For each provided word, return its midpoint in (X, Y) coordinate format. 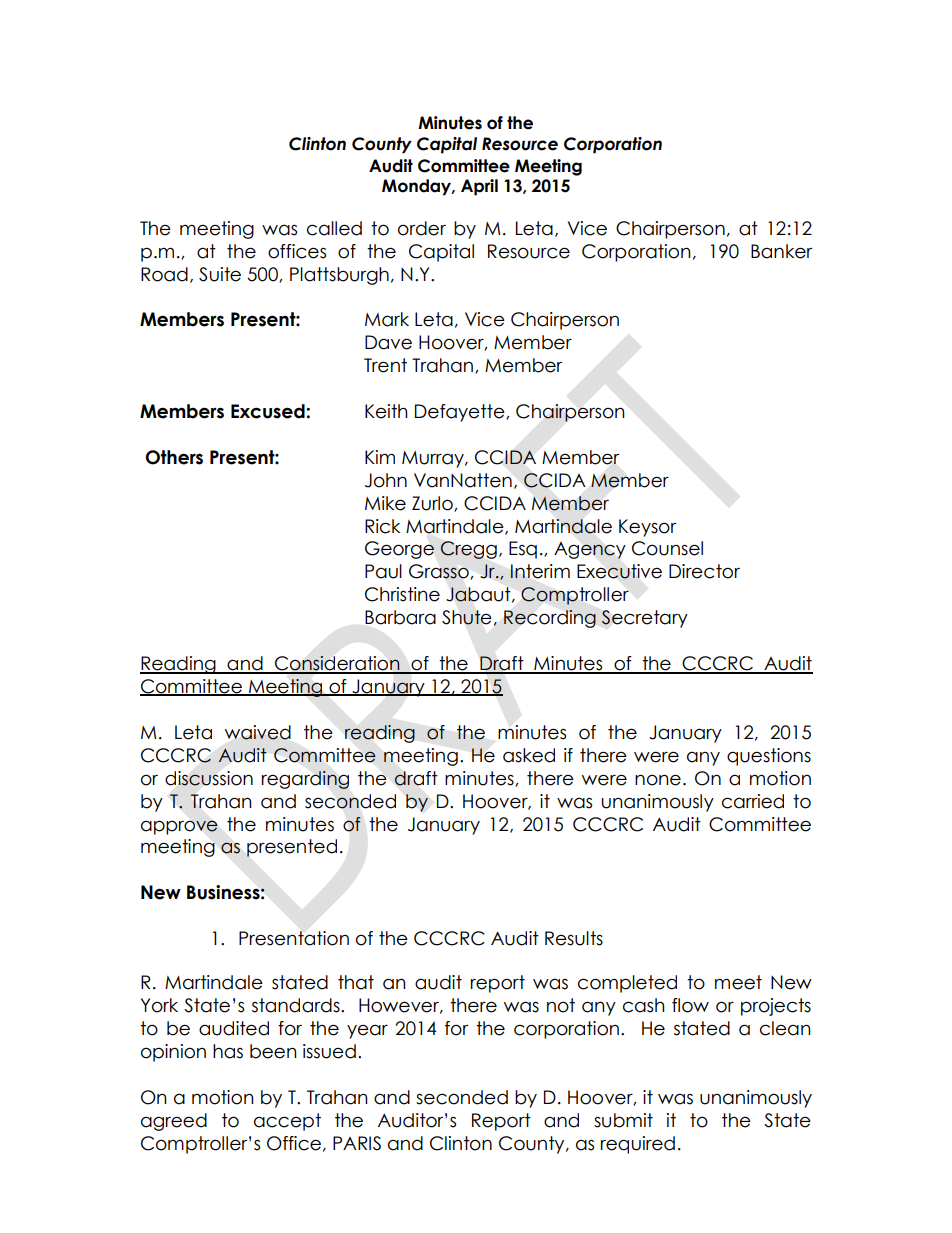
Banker (781, 251)
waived (258, 732)
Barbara (400, 617)
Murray (434, 459)
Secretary (644, 619)
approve (179, 827)
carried (753, 801)
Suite (220, 274)
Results (574, 938)
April (479, 187)
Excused (269, 411)
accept (287, 1122)
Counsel (667, 548)
